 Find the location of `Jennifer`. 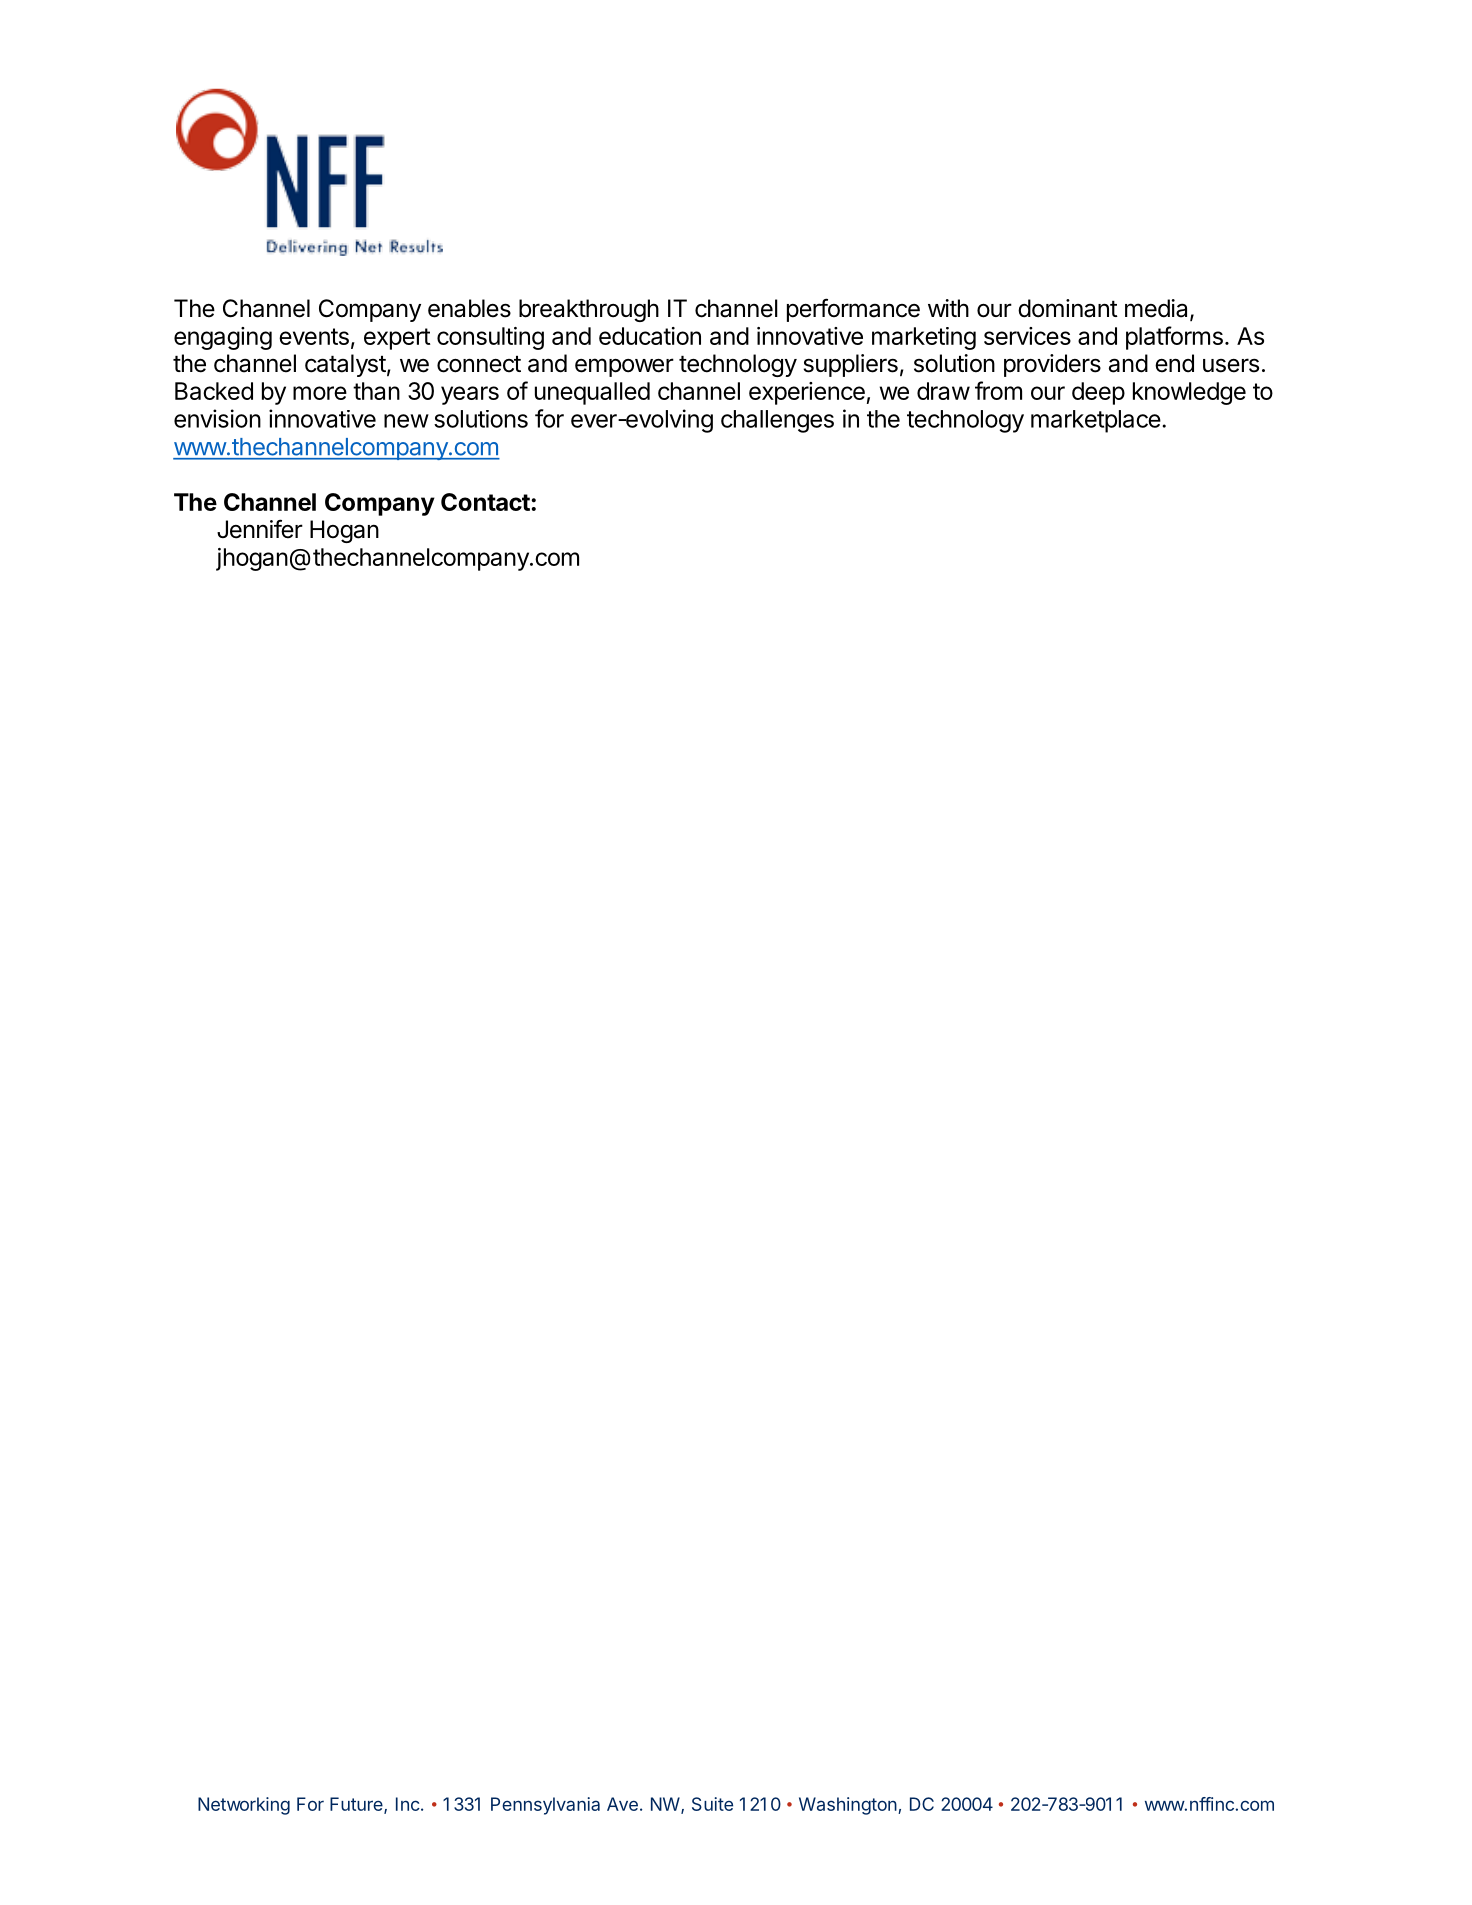

Jennifer is located at coordinates (260, 529).
